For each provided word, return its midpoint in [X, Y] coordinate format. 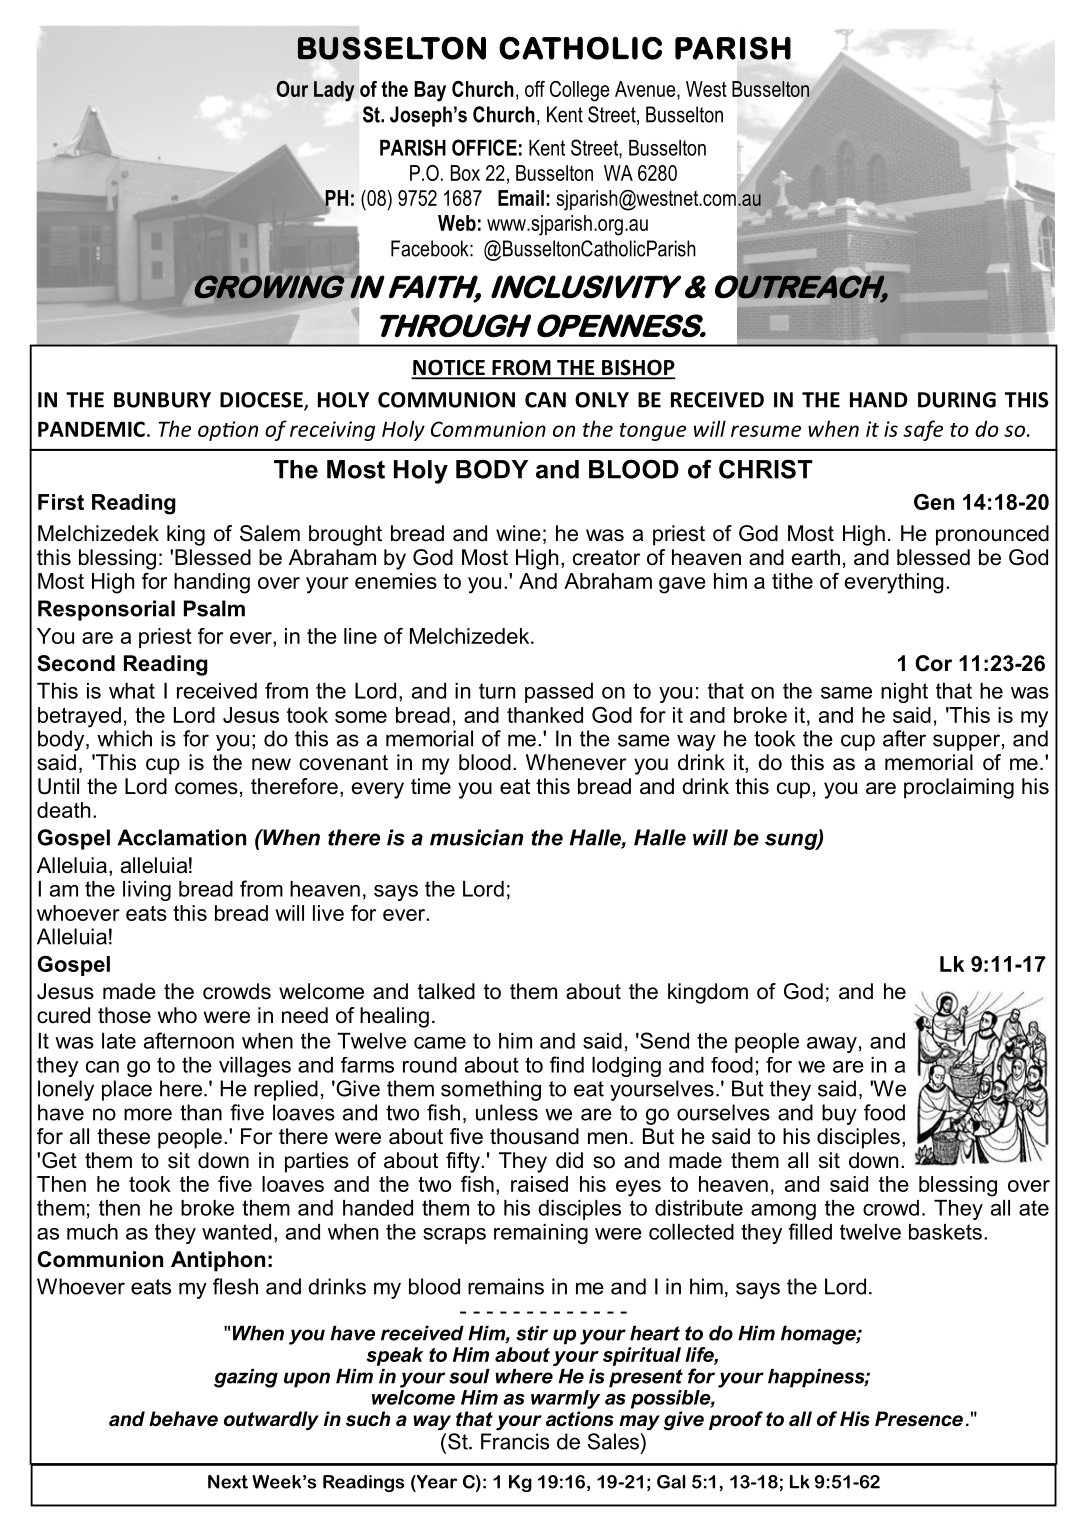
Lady [334, 91]
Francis [515, 1441]
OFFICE [484, 147]
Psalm [214, 608]
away [832, 1045]
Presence [919, 1419]
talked [446, 991]
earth [816, 557]
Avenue [646, 90]
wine [518, 533]
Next [228, 1482]
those [124, 1015]
